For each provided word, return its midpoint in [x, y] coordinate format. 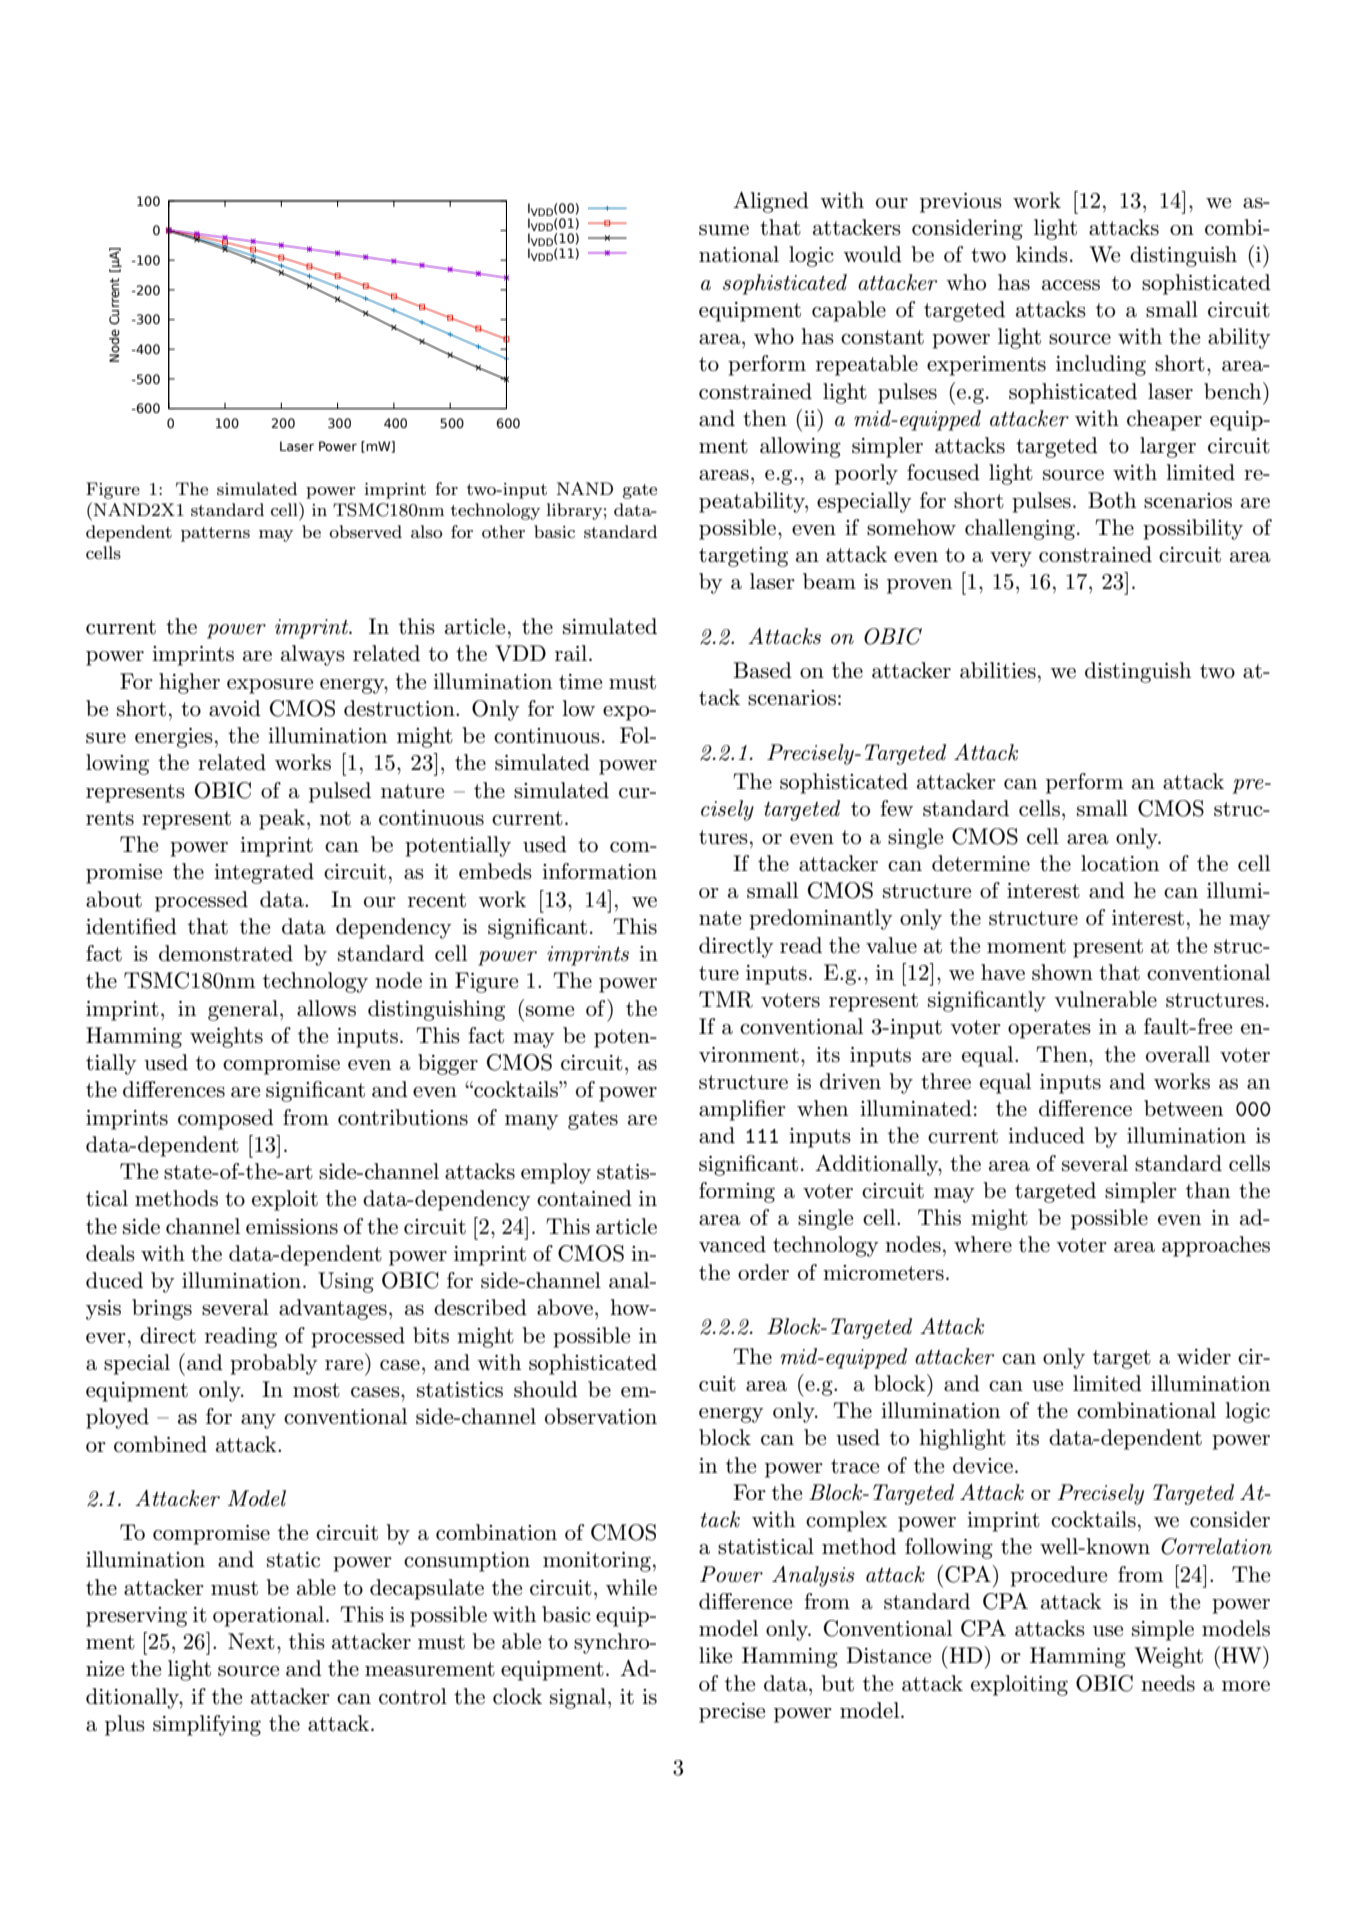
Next [251, 1641]
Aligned [771, 202]
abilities [998, 670]
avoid [235, 708]
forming [737, 1192]
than [1208, 1190]
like [715, 1655]
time [580, 682]
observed [365, 531]
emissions [292, 1227]
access [1071, 285]
